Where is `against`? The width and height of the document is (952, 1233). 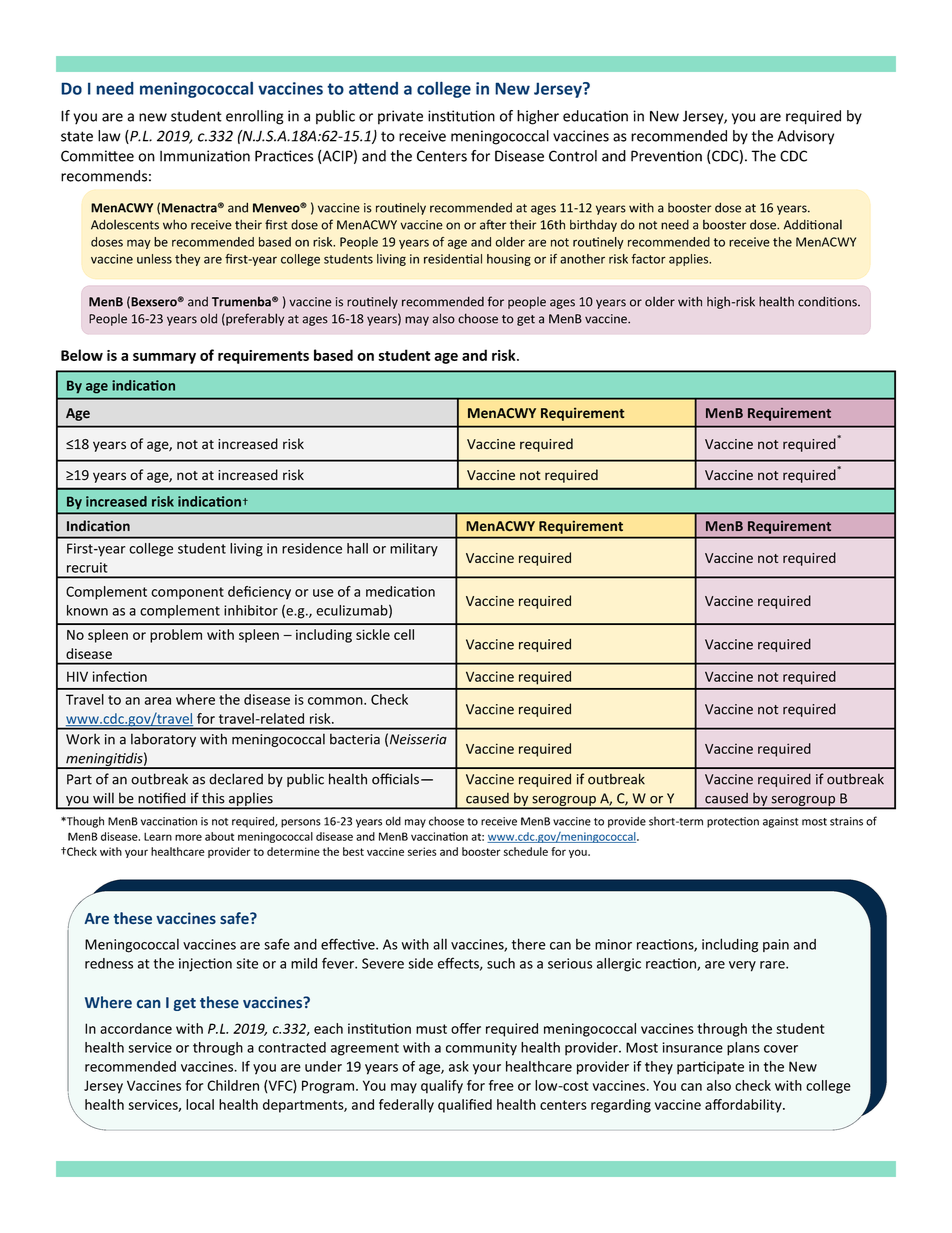
against is located at coordinates (780, 822).
